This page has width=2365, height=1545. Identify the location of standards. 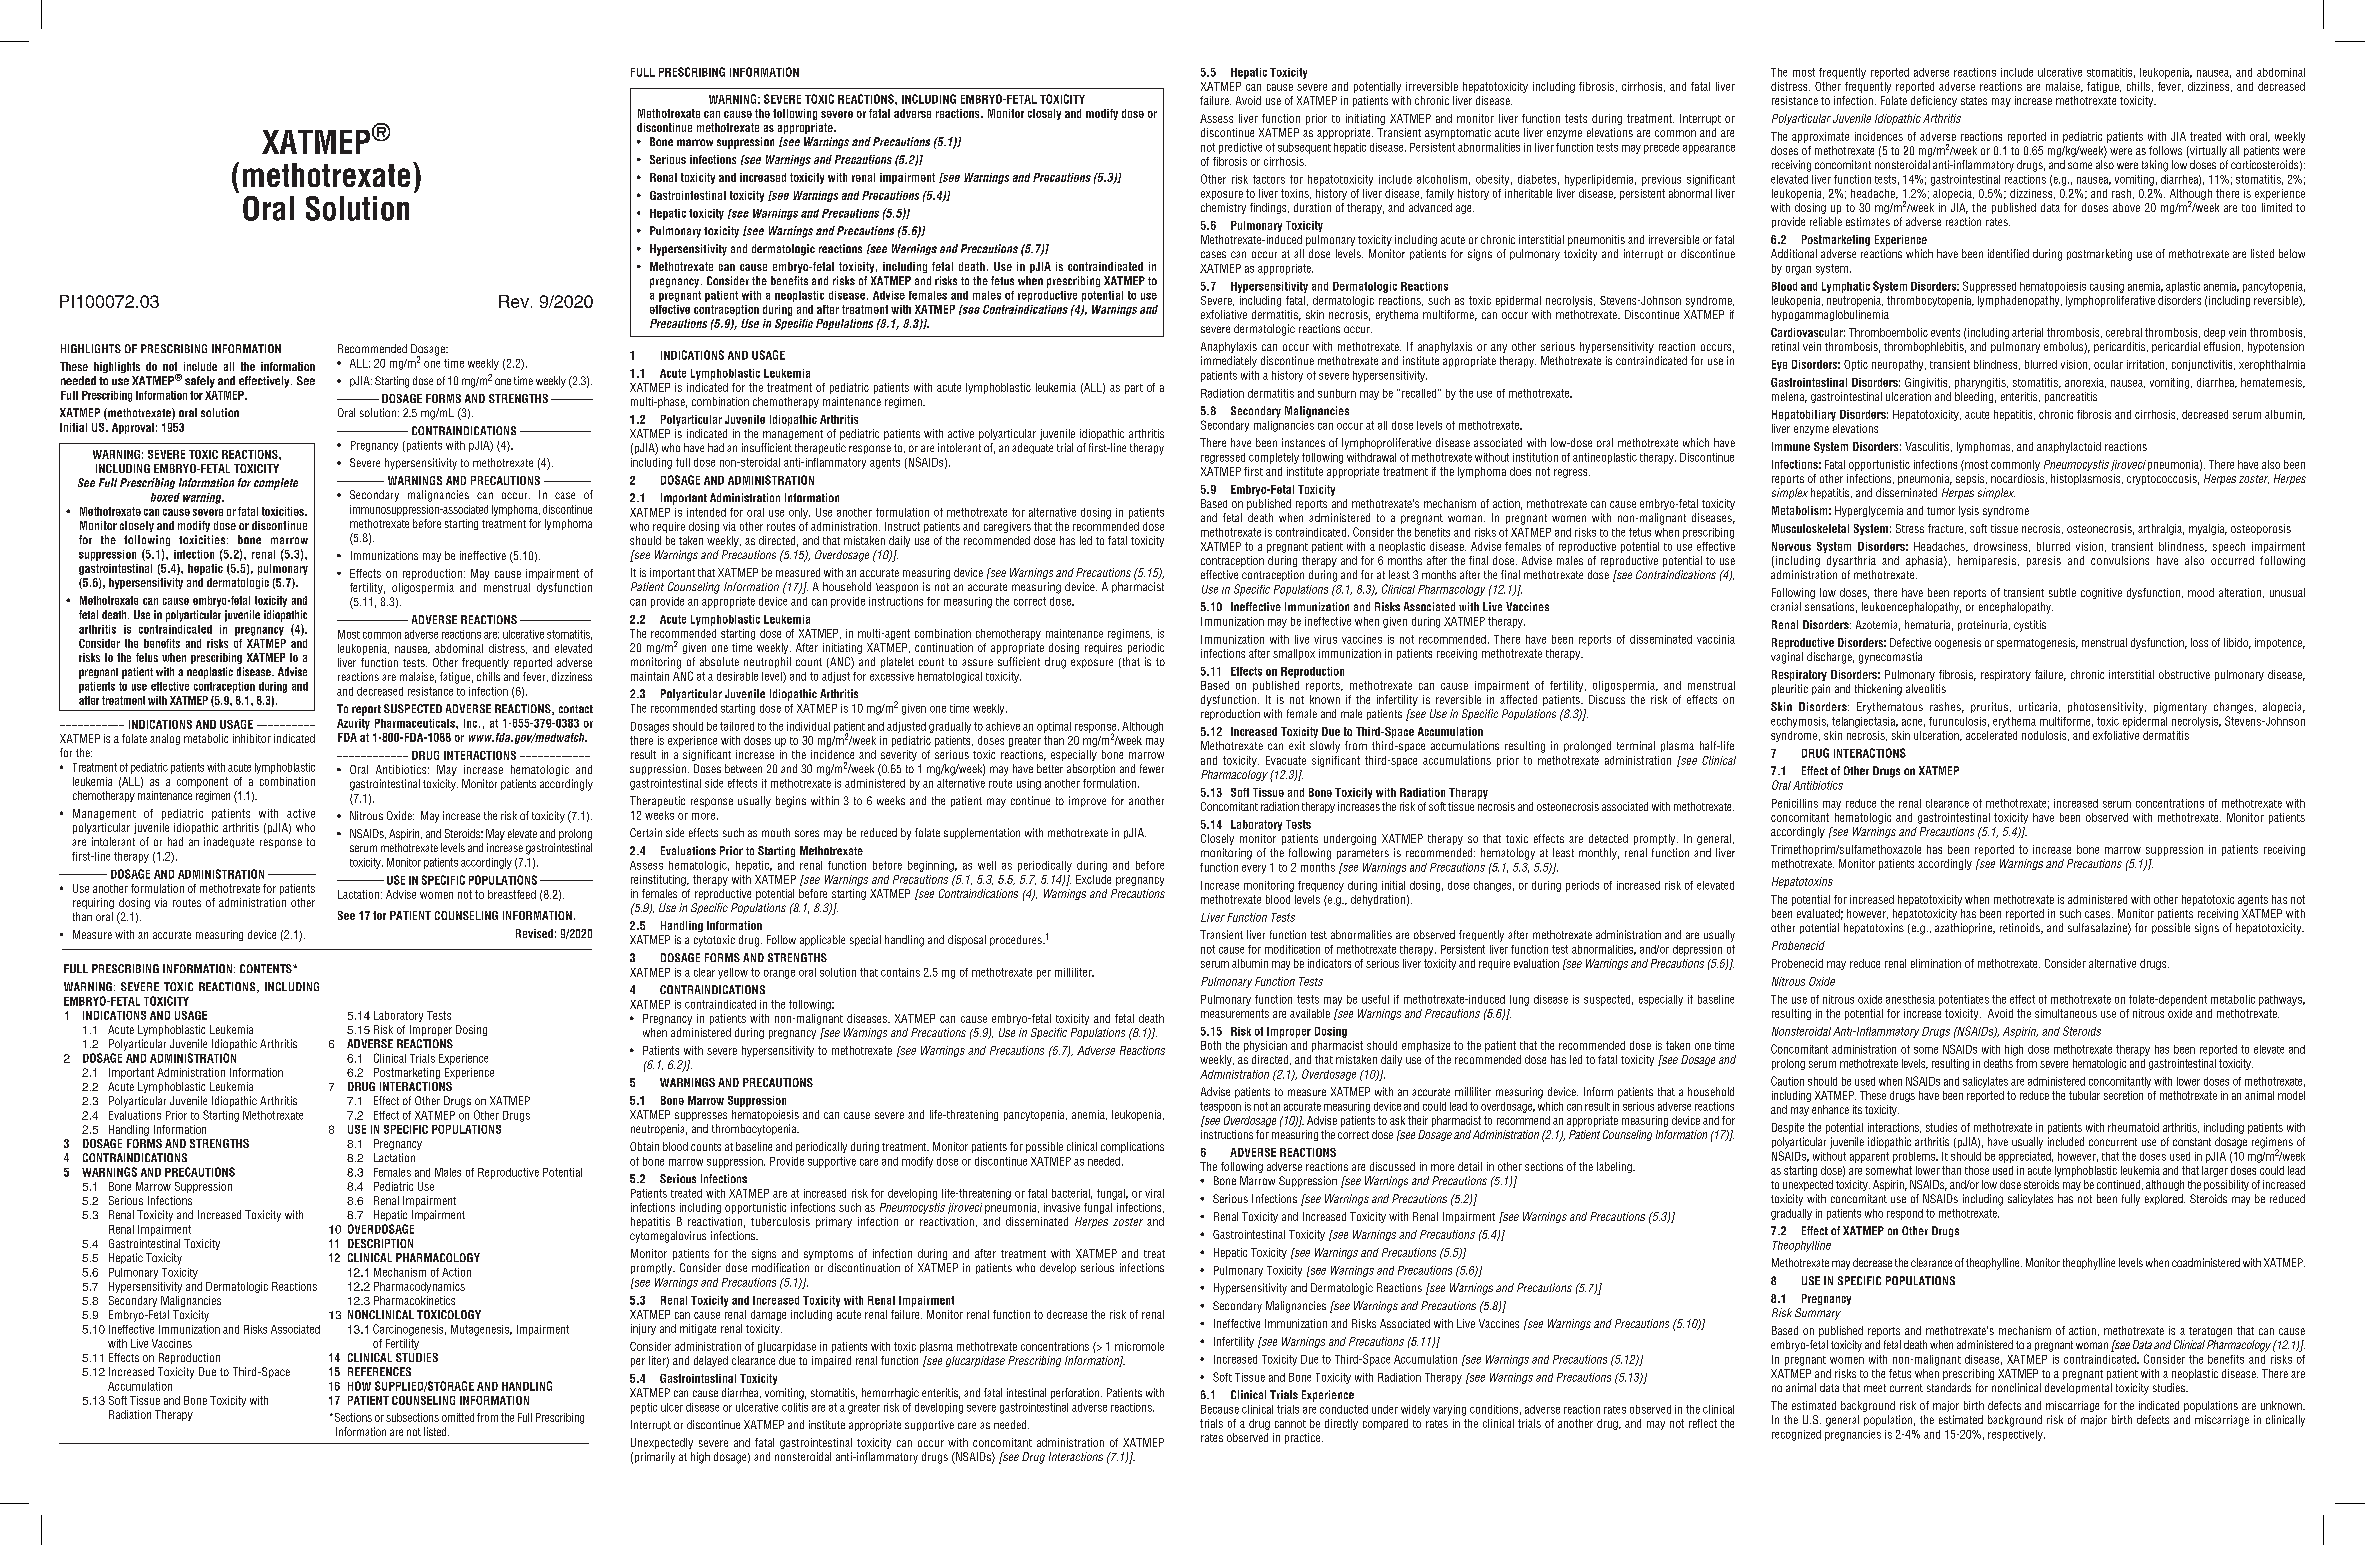
(1949, 1387).
